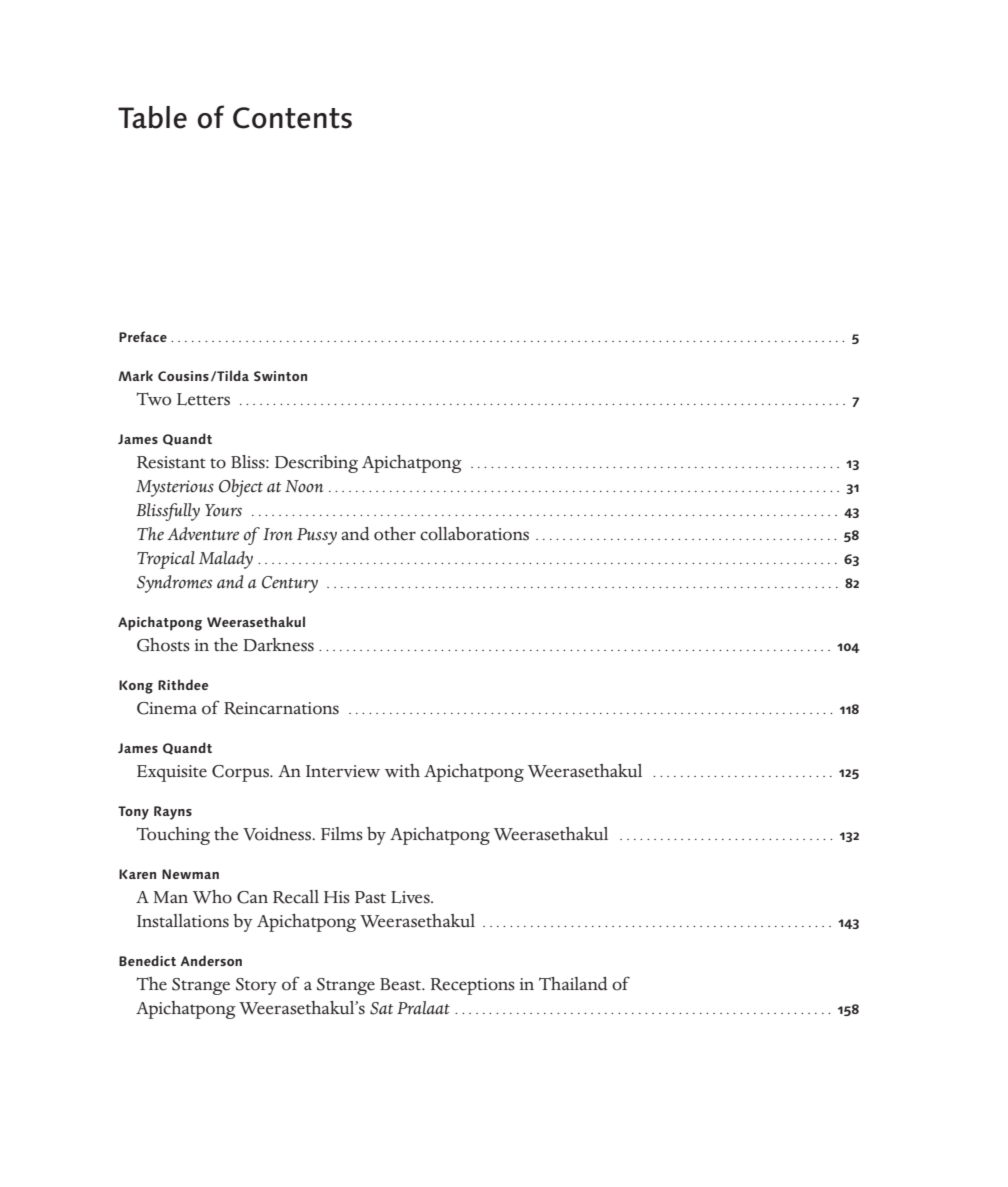 The image size is (1008, 1187). I want to click on Contents, so click(292, 118).
